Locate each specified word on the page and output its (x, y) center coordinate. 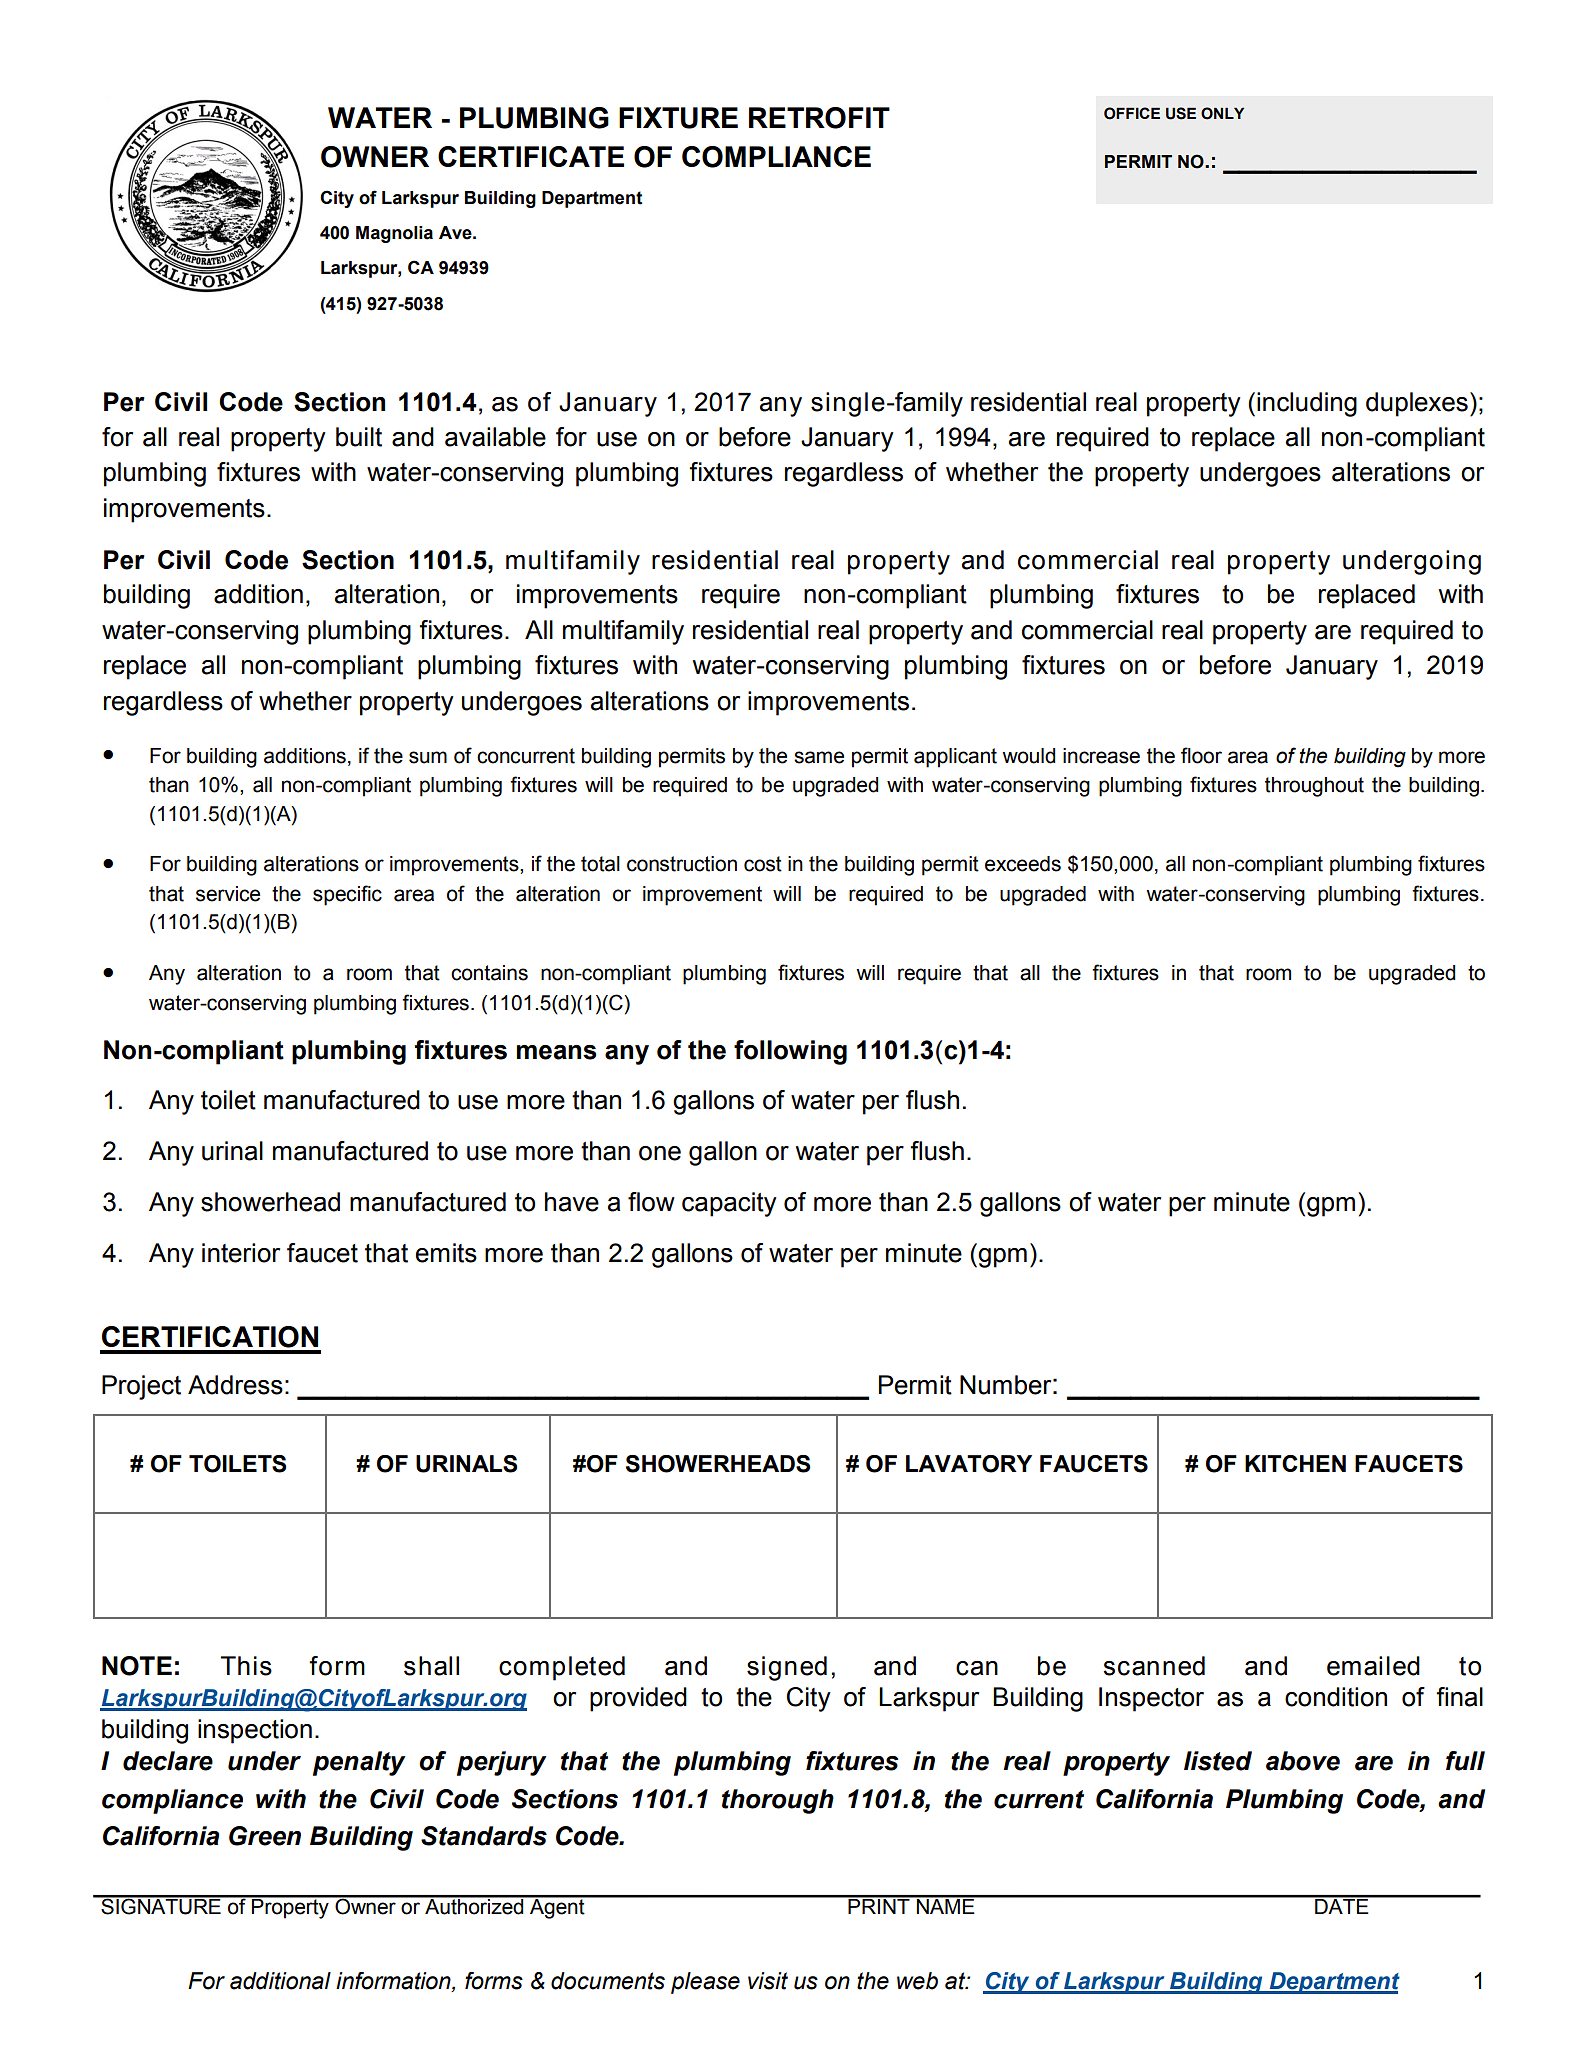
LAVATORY (969, 1464)
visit (768, 1981)
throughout (1314, 787)
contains (489, 973)
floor (1201, 755)
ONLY (1222, 113)
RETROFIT (819, 118)
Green (265, 1836)
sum (428, 757)
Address (235, 1385)
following (790, 1052)
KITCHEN (1295, 1463)
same (819, 757)
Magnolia (394, 234)
